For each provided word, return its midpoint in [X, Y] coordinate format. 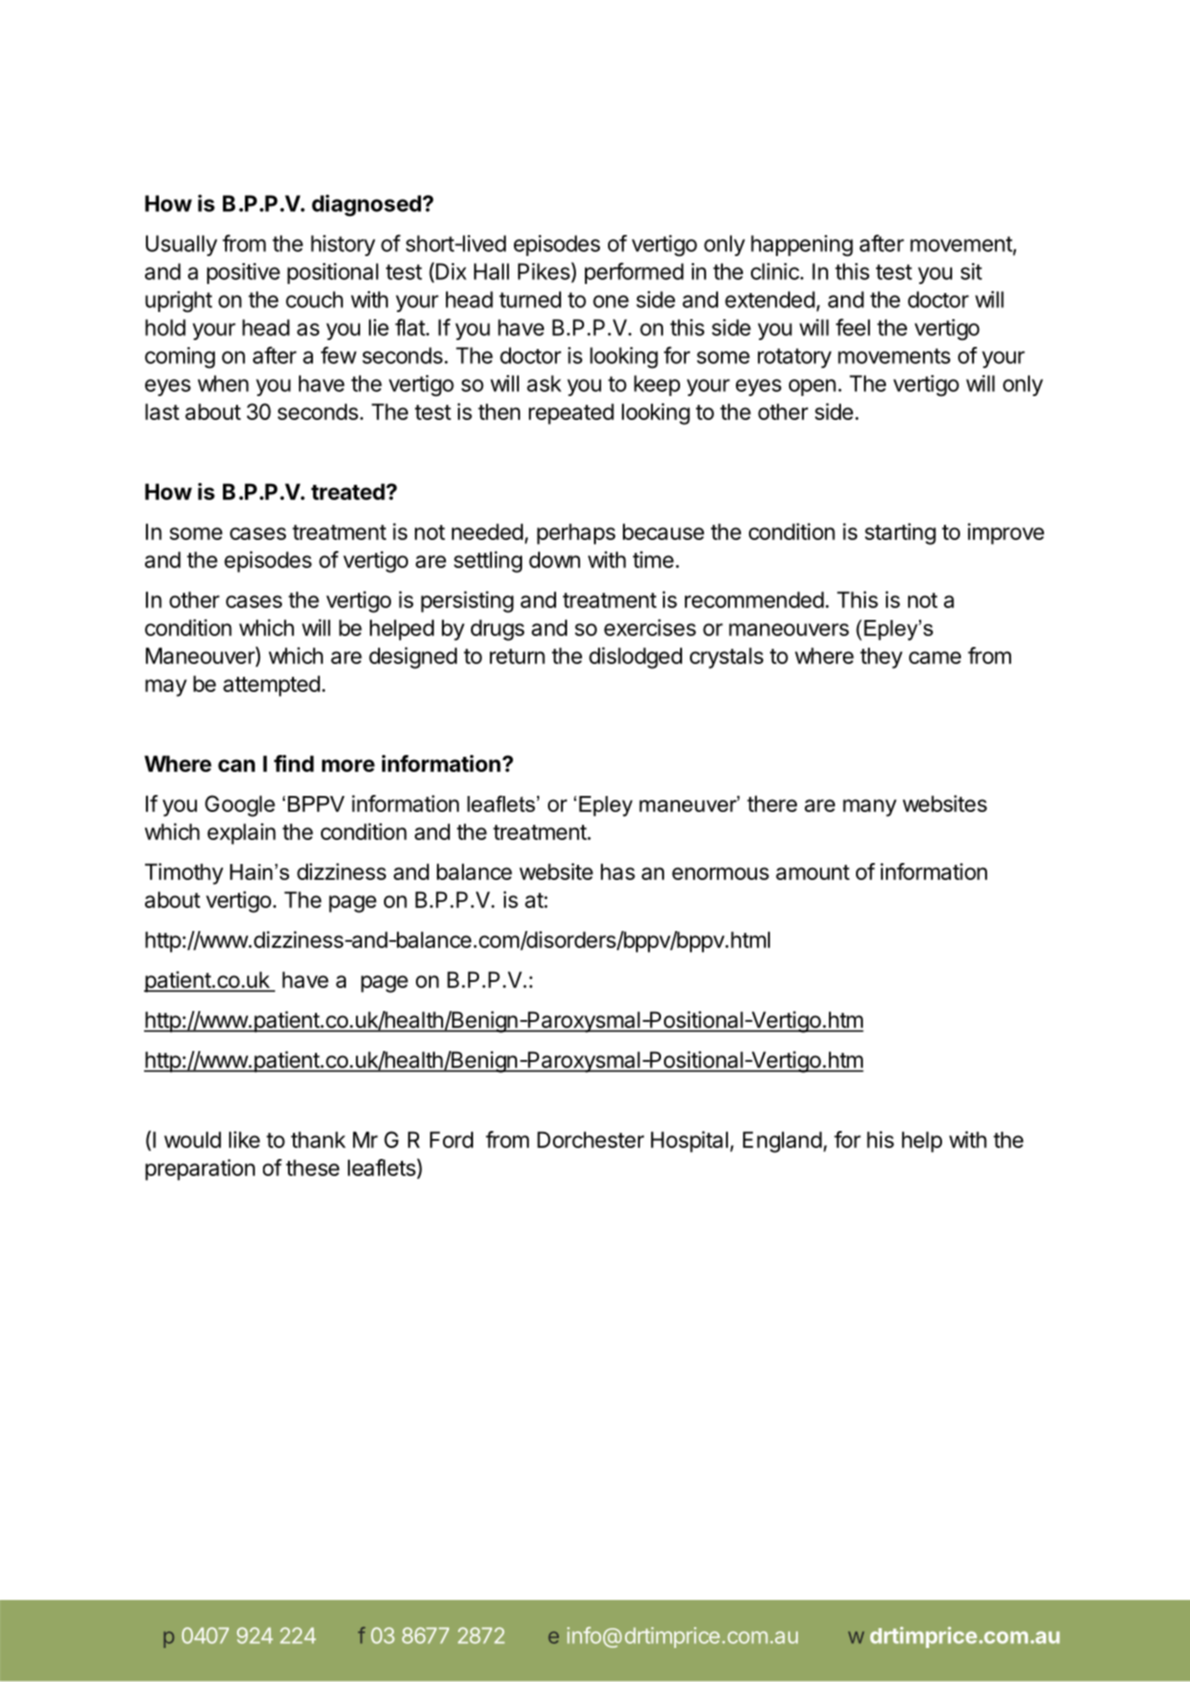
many [870, 808]
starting [900, 534]
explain [241, 834]
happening [802, 246]
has [618, 871]
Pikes [545, 272]
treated [349, 491]
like [244, 1139]
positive [243, 273]
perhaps [576, 534]
